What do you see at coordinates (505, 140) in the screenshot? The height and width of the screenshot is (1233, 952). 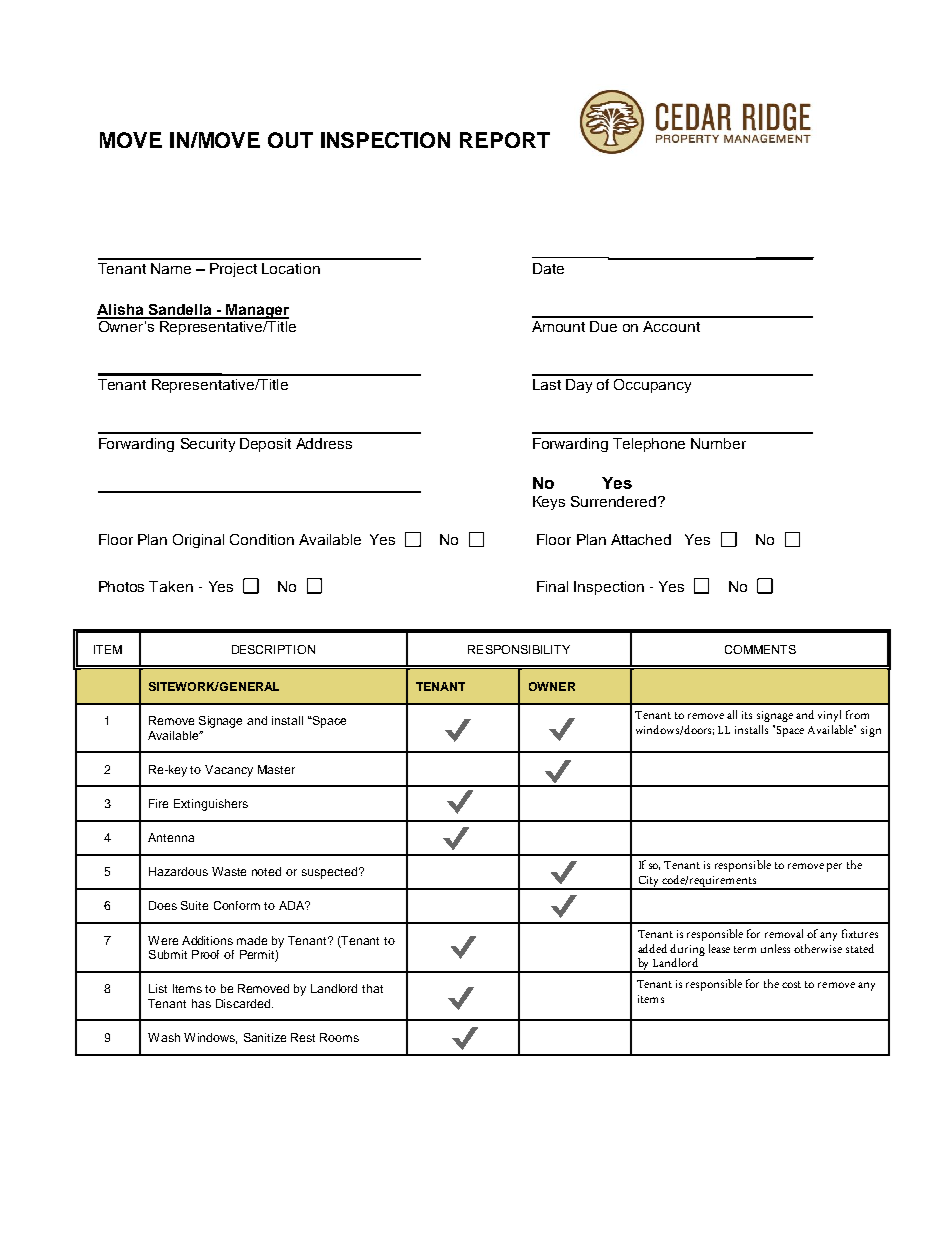 I see `REPORT` at bounding box center [505, 140].
